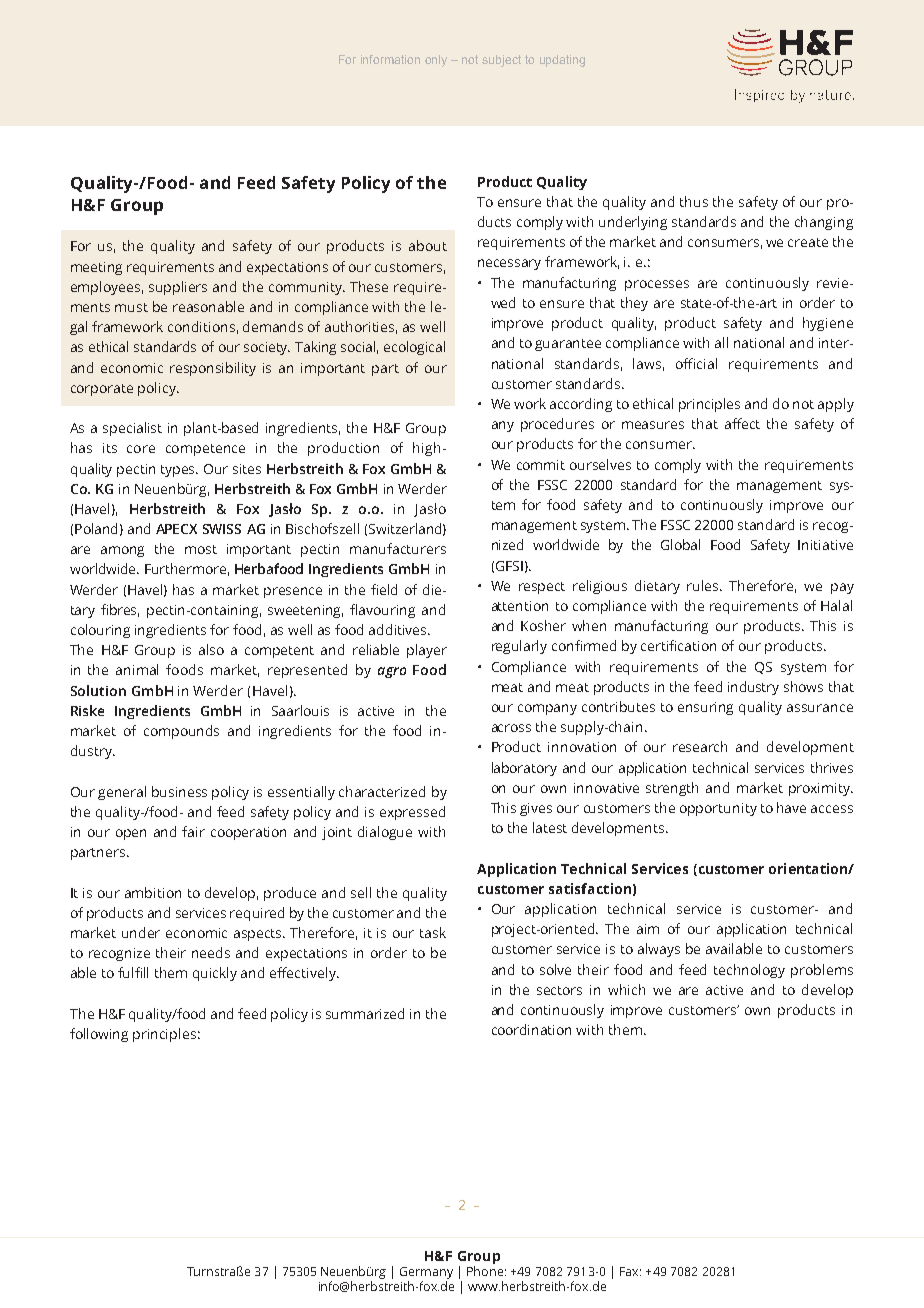 This screenshot has width=924, height=1308. What do you see at coordinates (211, 649) in the screenshot?
I see `also` at bounding box center [211, 649].
